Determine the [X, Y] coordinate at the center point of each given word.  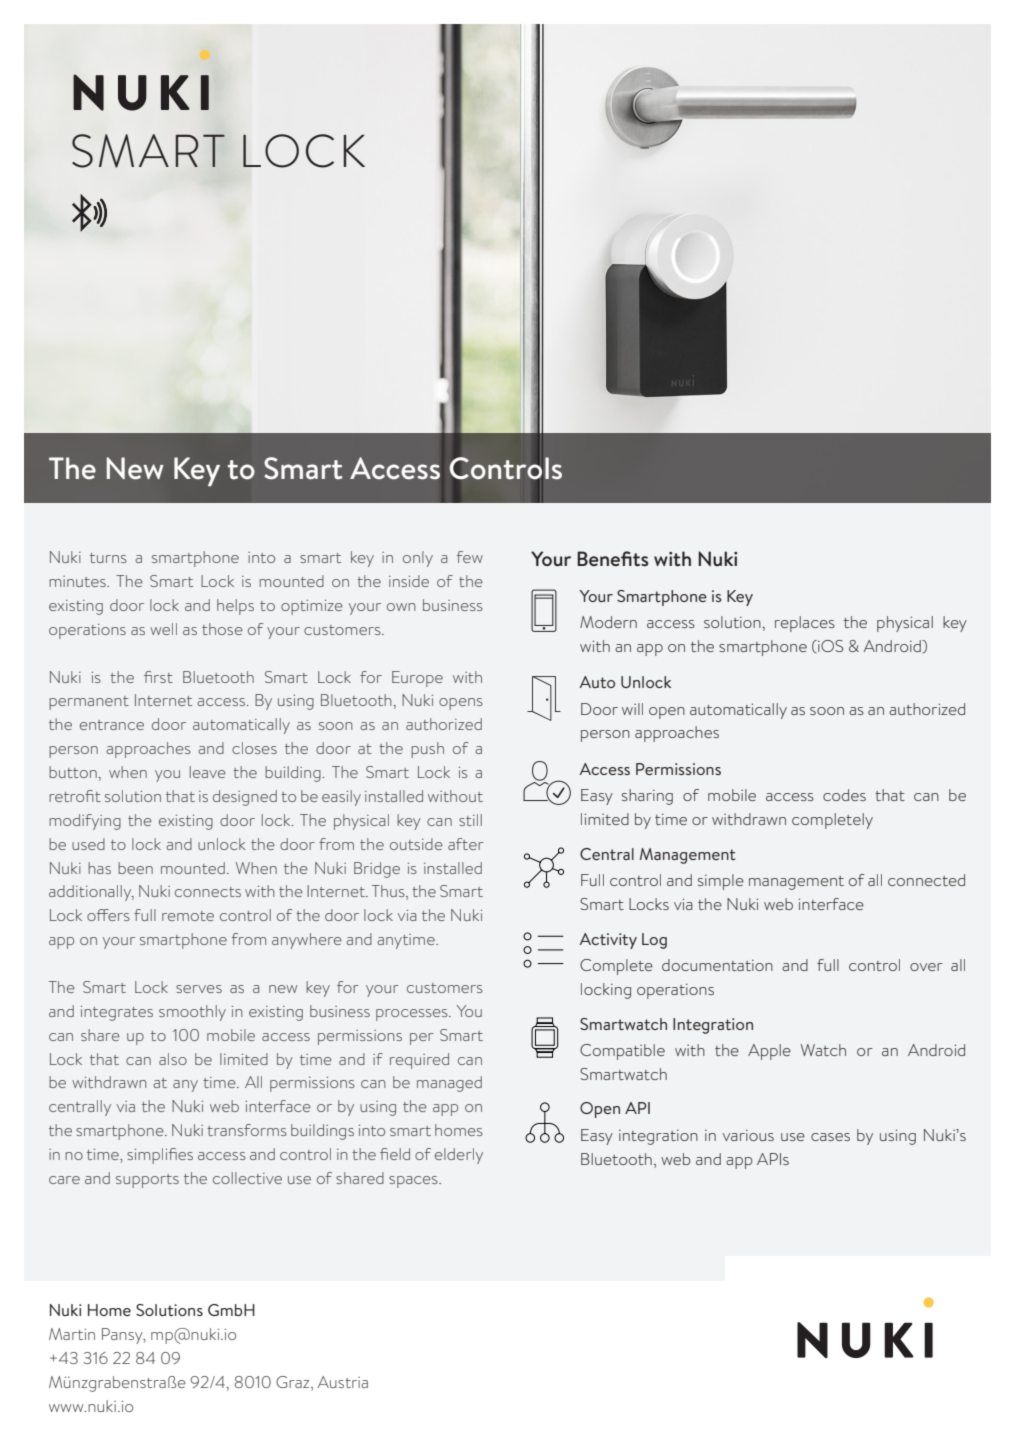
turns [108, 558]
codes [844, 795]
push [427, 750]
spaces [414, 1182]
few [470, 557]
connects [208, 892]
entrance [112, 725]
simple [721, 882]
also [173, 1059]
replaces [805, 624]
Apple [769, 1052]
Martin [72, 1334]
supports [147, 1181]
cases [830, 1137]
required [419, 1061]
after [466, 844]
